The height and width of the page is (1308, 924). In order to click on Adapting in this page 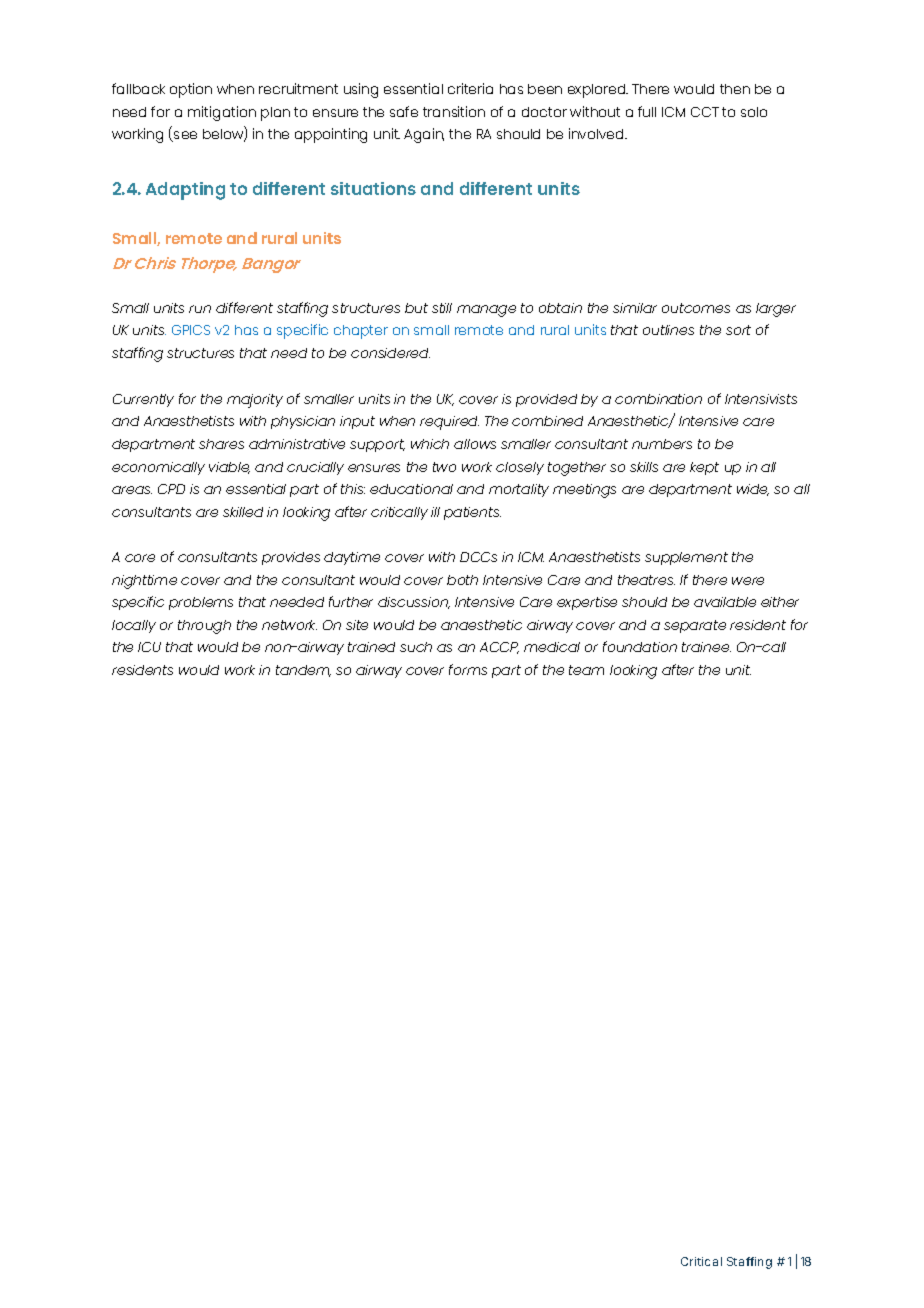, I will do `click(185, 191)`.
